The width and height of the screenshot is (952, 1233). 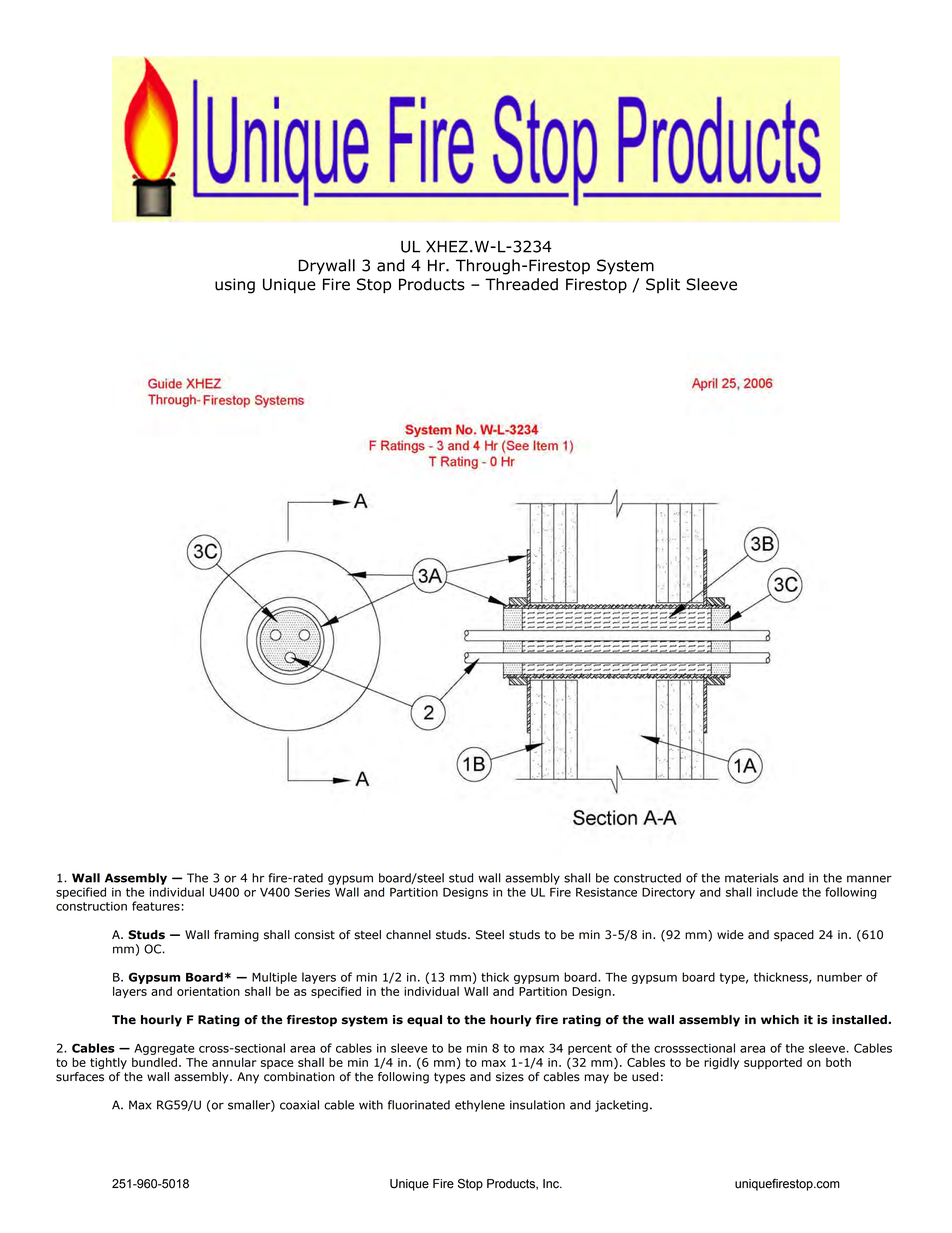 I want to click on materials, so click(x=751, y=878).
